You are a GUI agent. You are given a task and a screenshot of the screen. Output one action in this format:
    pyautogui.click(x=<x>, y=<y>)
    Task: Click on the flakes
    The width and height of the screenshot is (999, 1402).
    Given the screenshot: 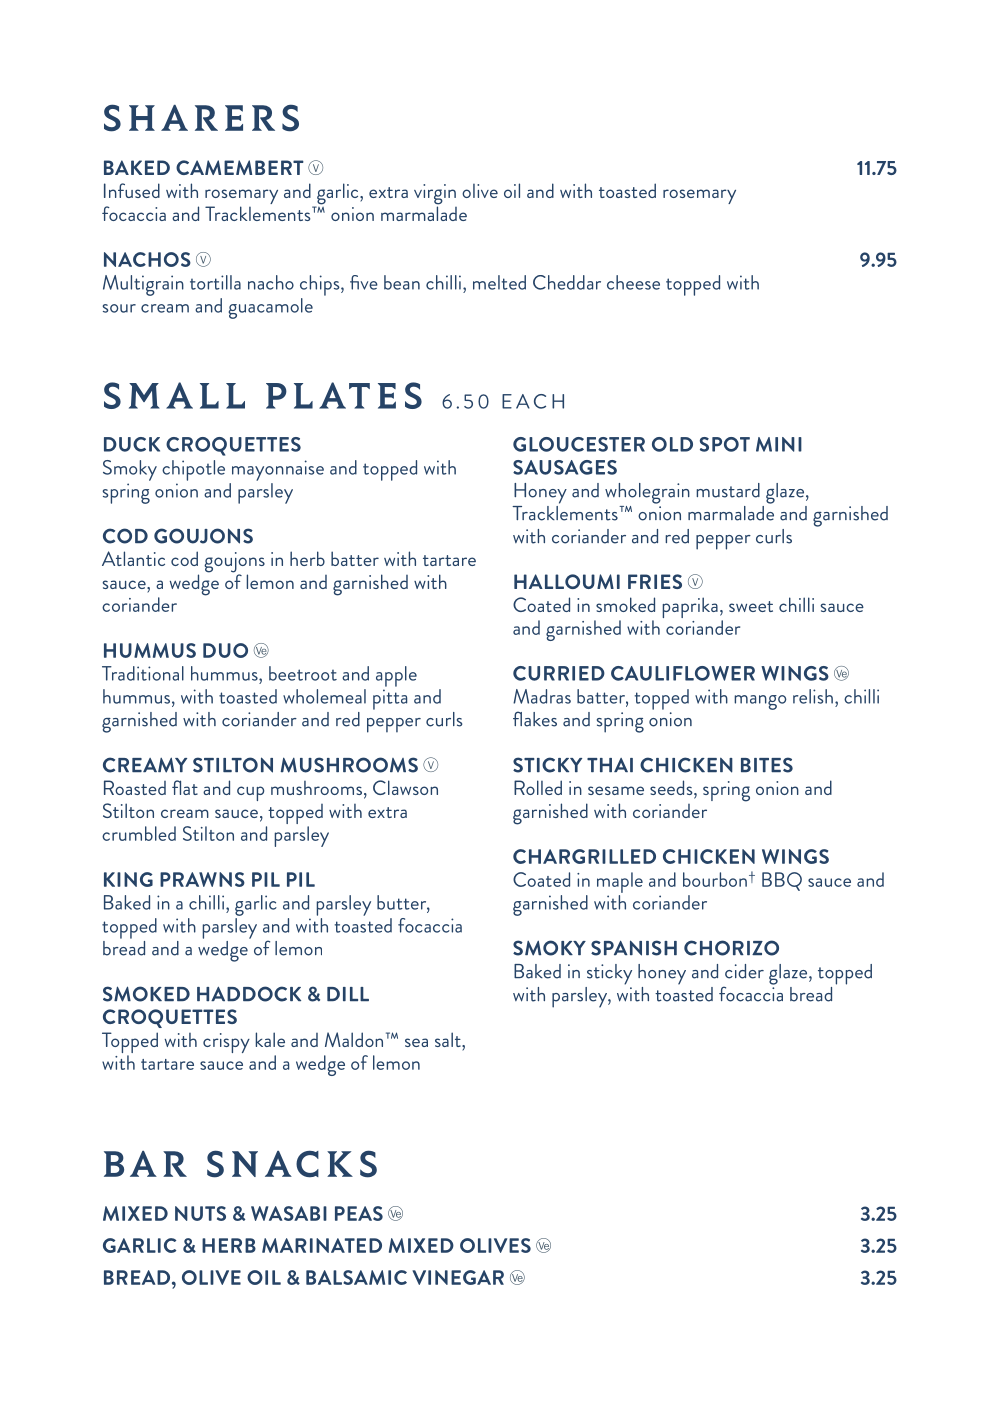 What is the action you would take?
    pyautogui.click(x=535, y=719)
